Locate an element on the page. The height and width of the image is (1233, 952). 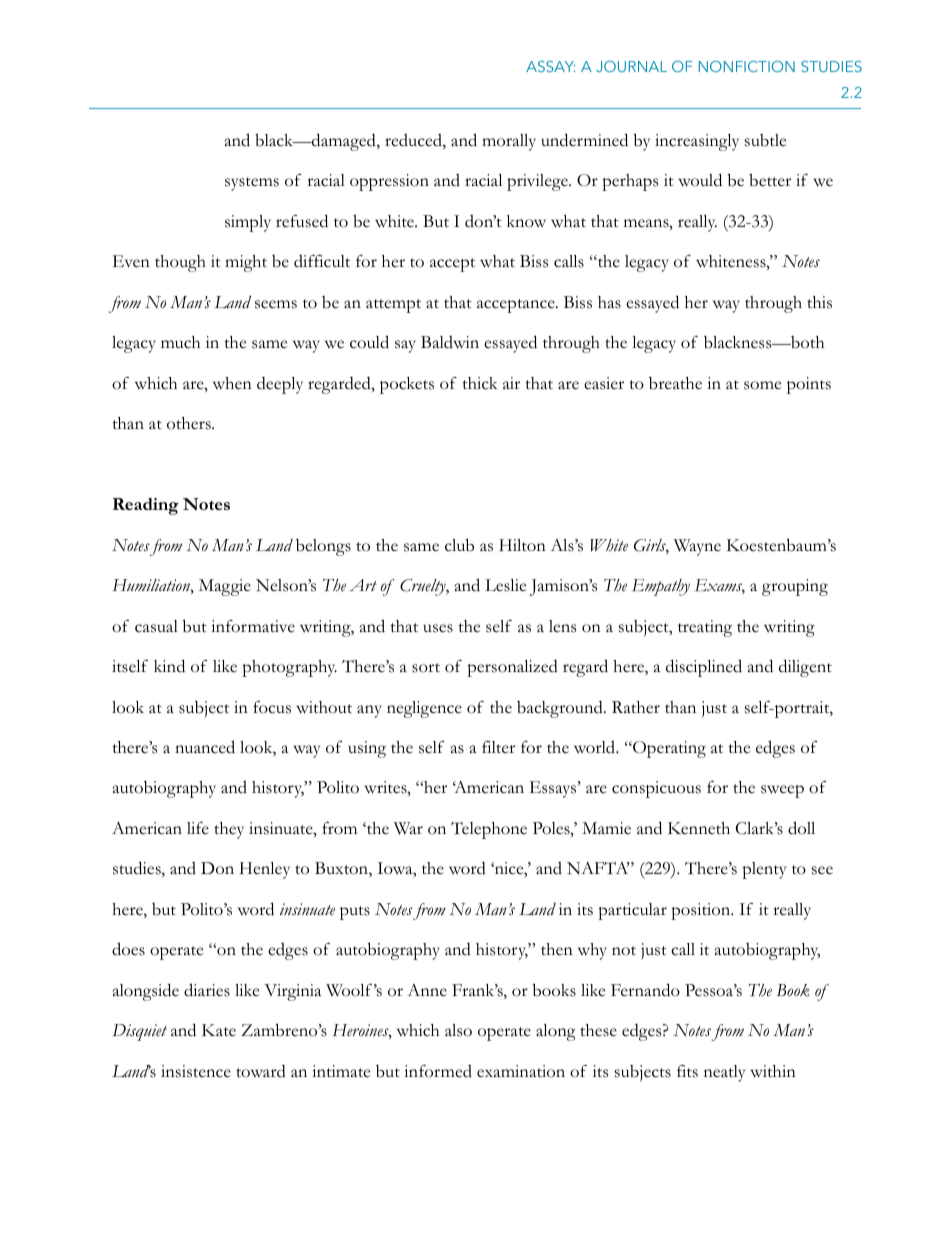
systems is located at coordinates (252, 184).
